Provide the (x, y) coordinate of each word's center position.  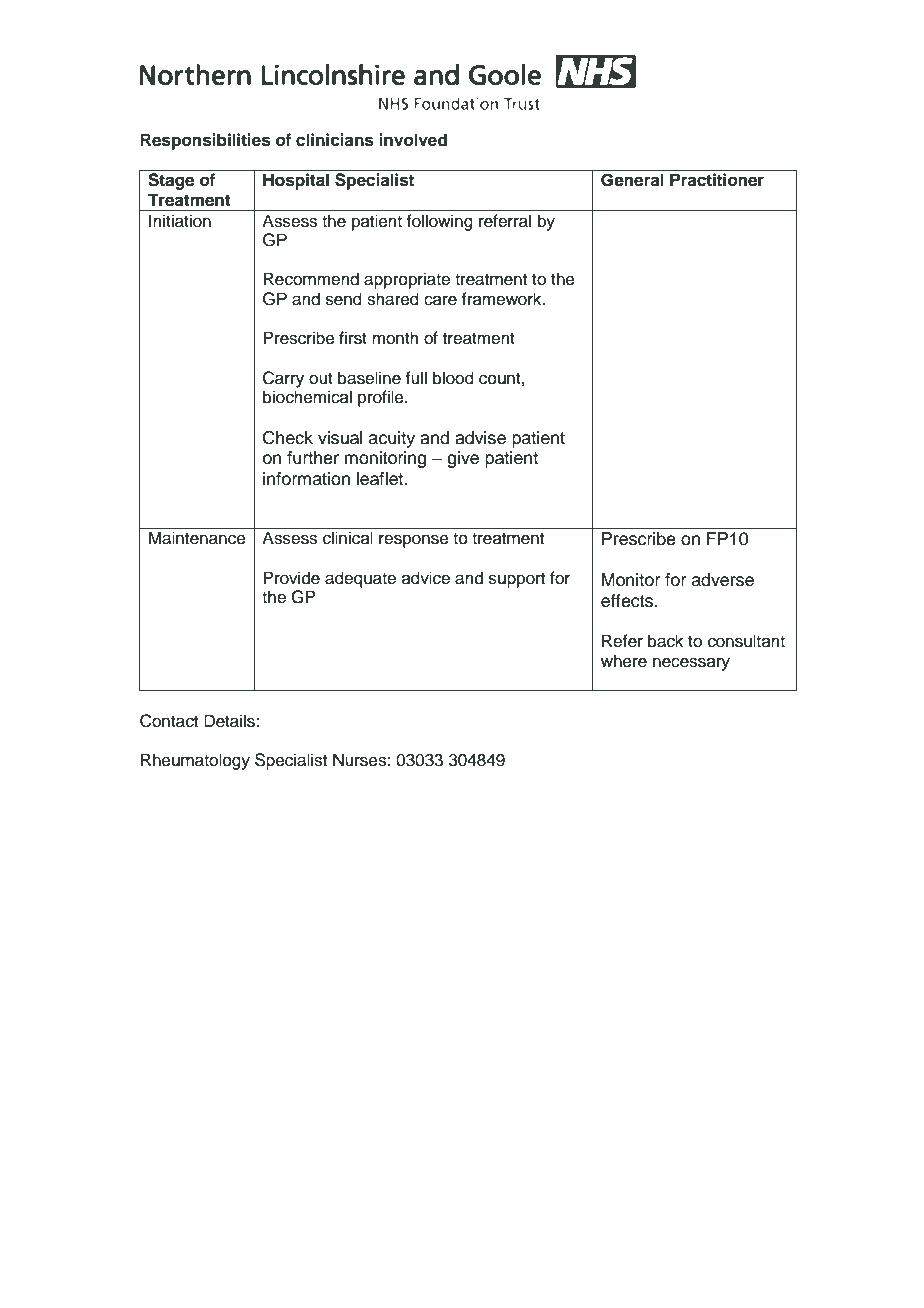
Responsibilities (206, 141)
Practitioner (717, 180)
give (463, 459)
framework (502, 299)
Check (288, 438)
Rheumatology (195, 761)
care (440, 300)
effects (628, 601)
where (624, 661)
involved (413, 140)
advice (426, 578)
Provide (291, 578)
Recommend (311, 279)
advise (480, 438)
